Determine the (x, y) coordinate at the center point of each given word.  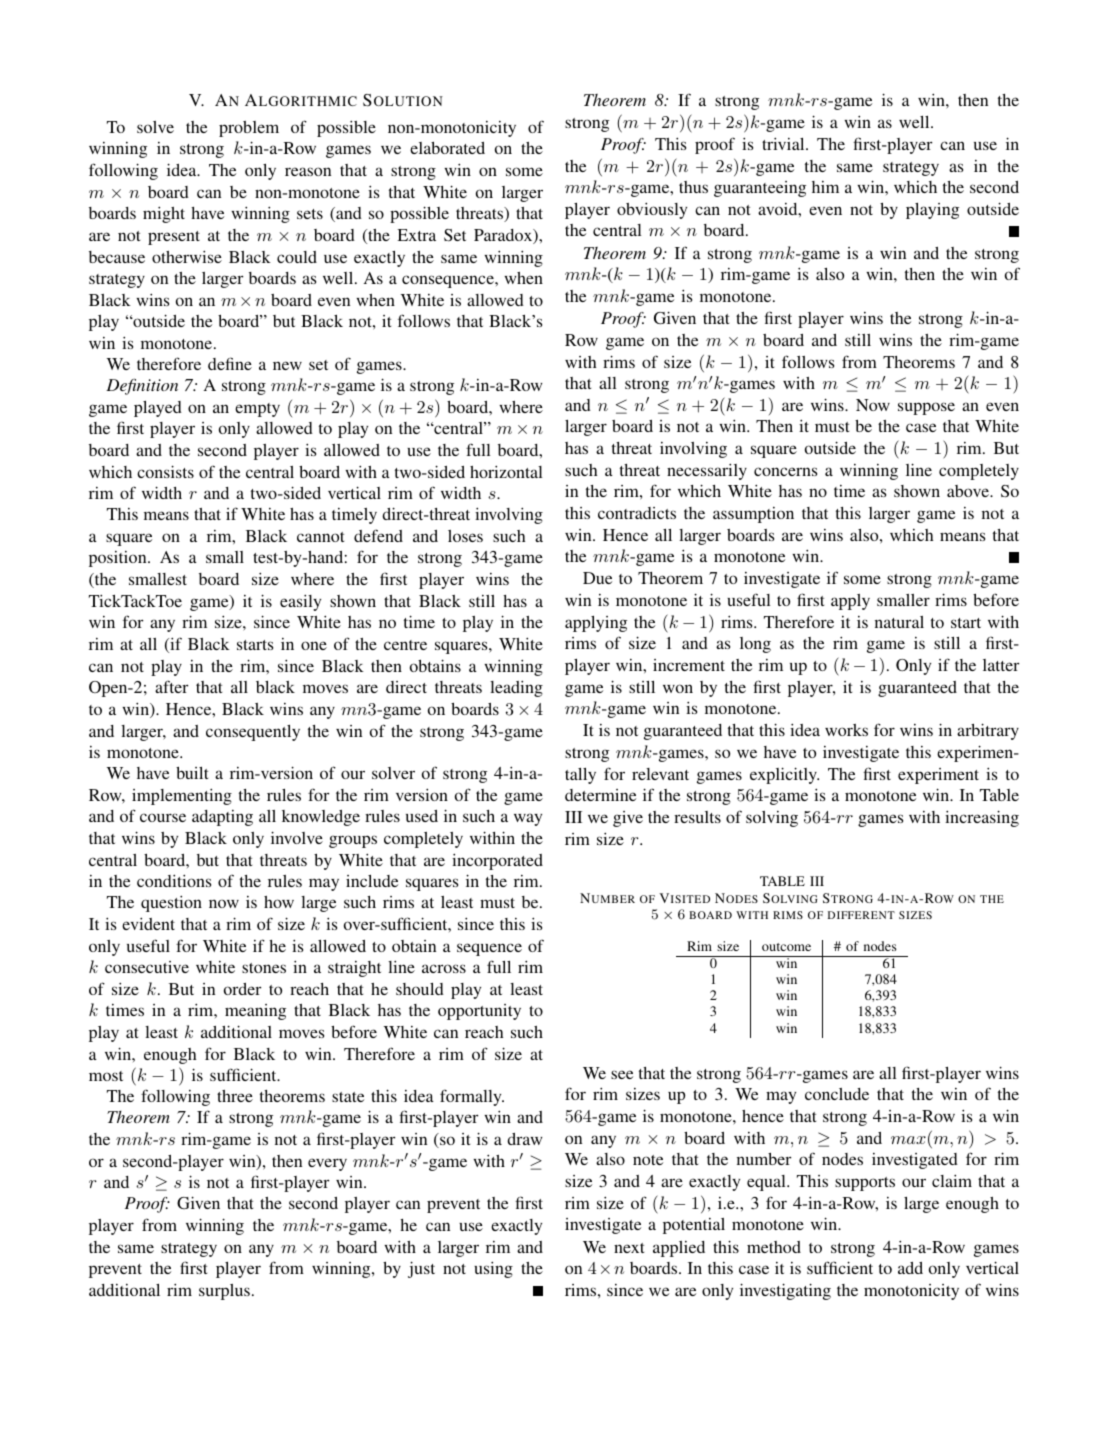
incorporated (497, 862)
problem (249, 129)
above (969, 491)
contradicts (637, 513)
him (825, 187)
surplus (224, 1292)
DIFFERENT (861, 915)
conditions (174, 881)
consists (165, 471)
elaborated (447, 148)
